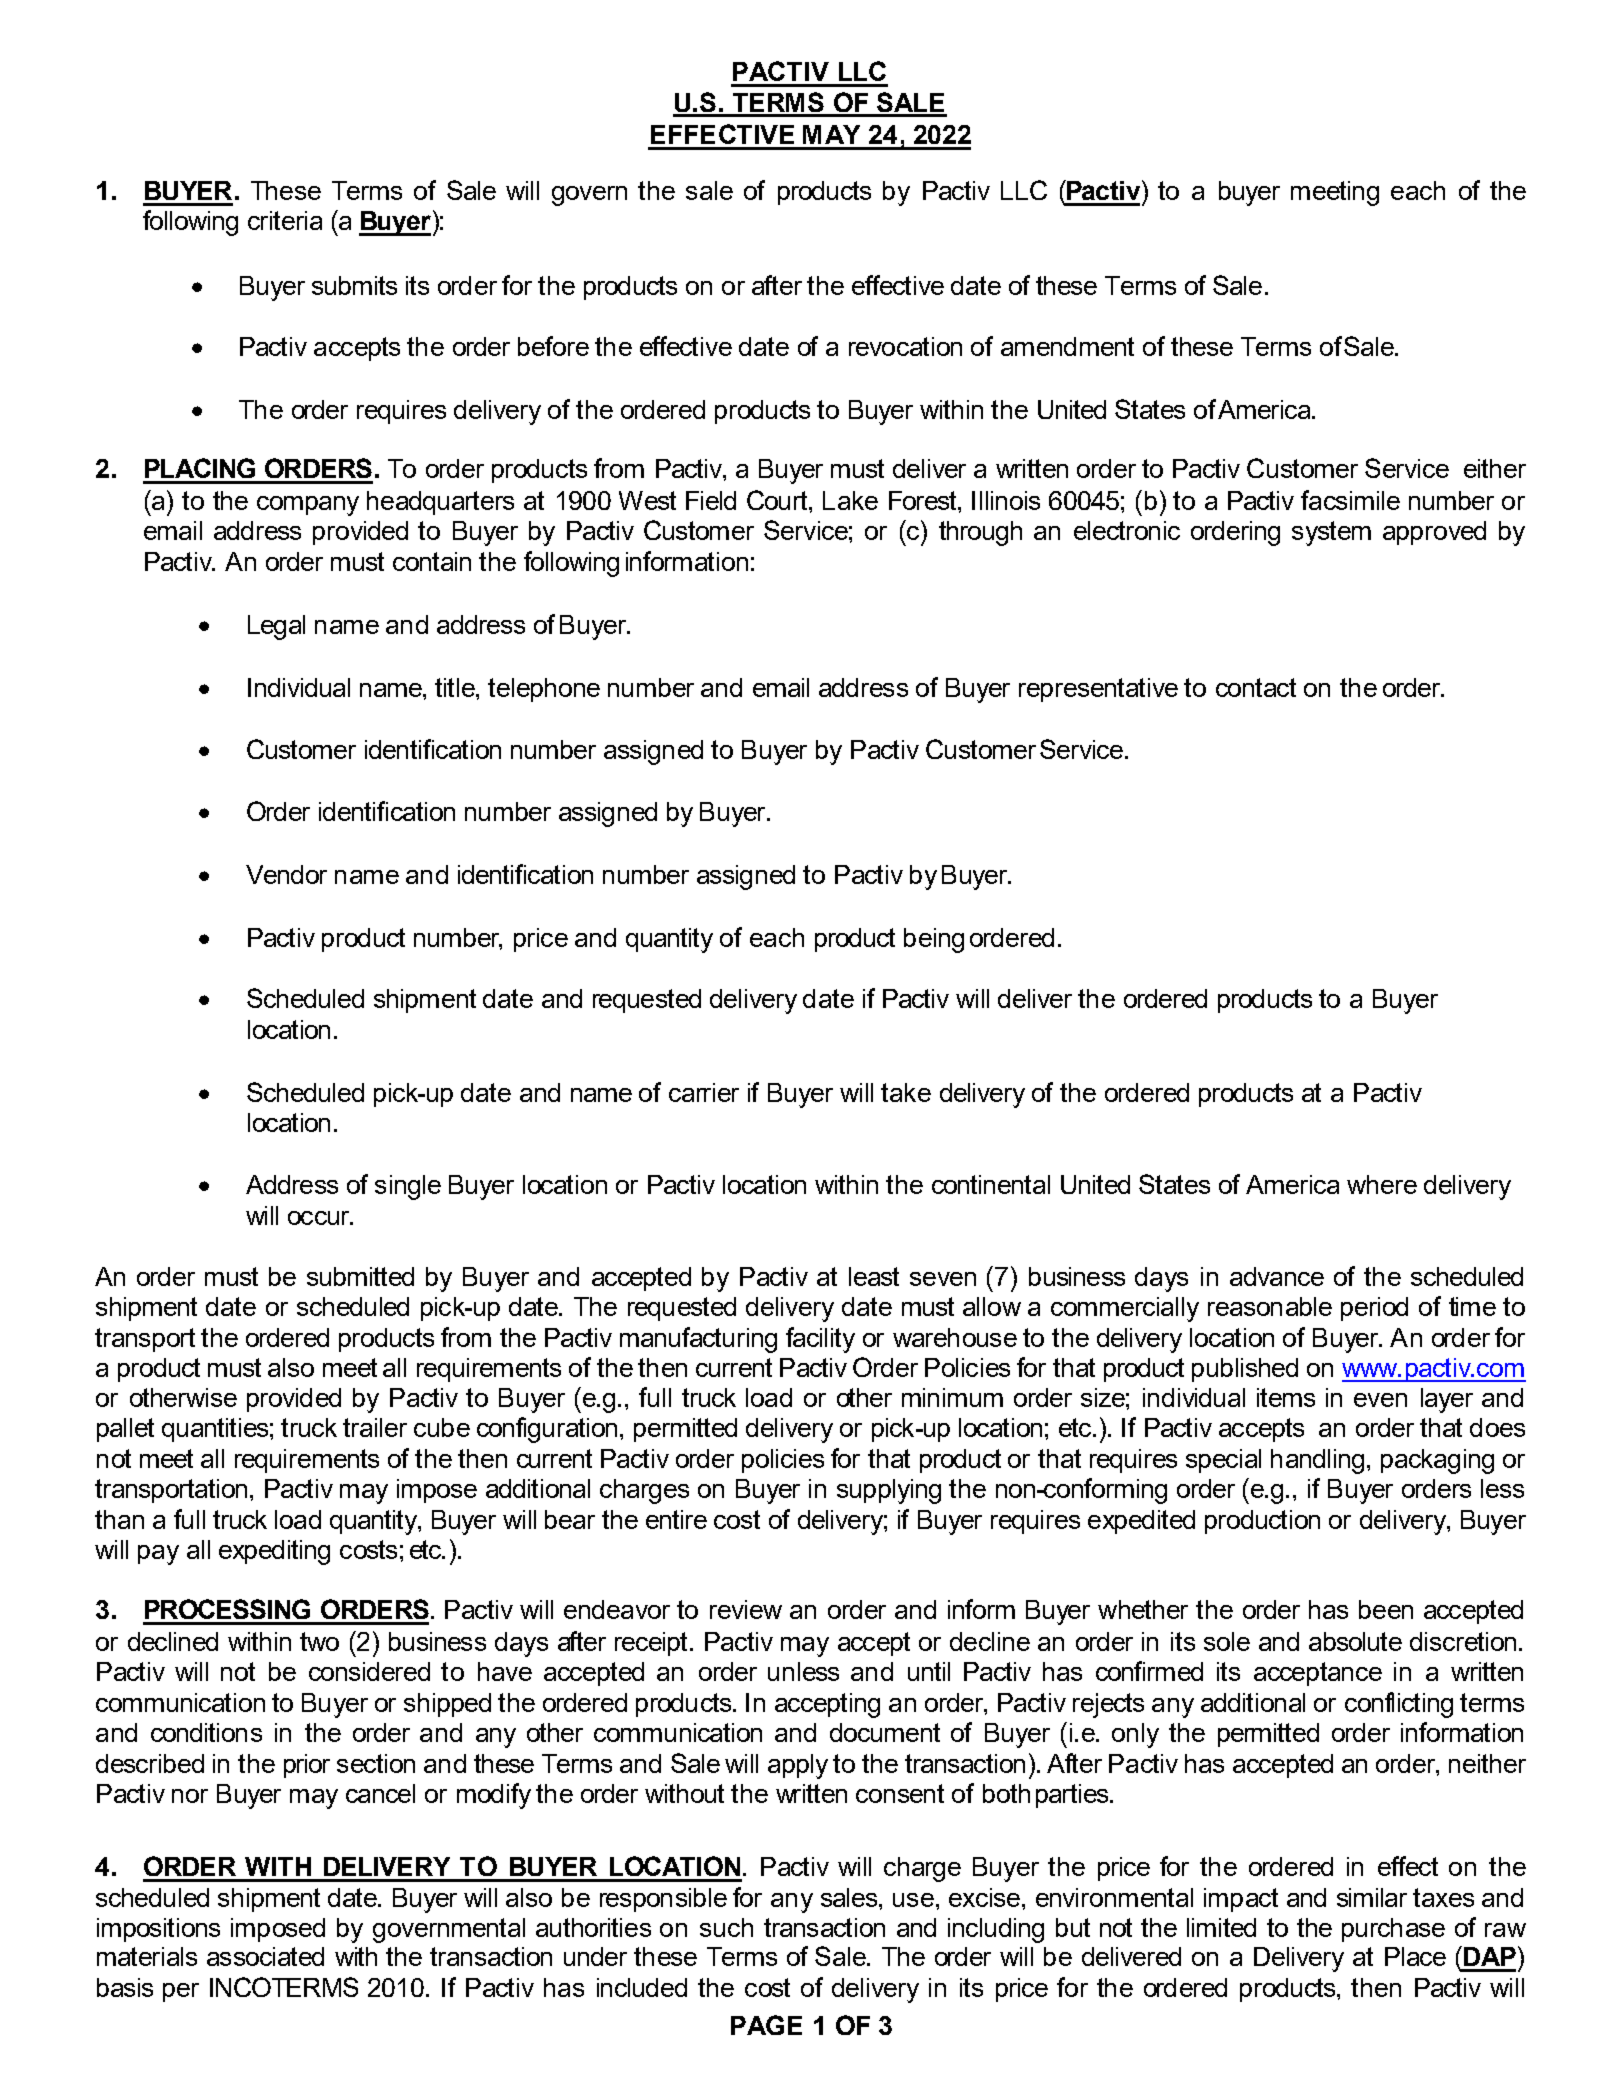 This page has height=2097, width=1620. I want to click on associated, so click(265, 1956).
